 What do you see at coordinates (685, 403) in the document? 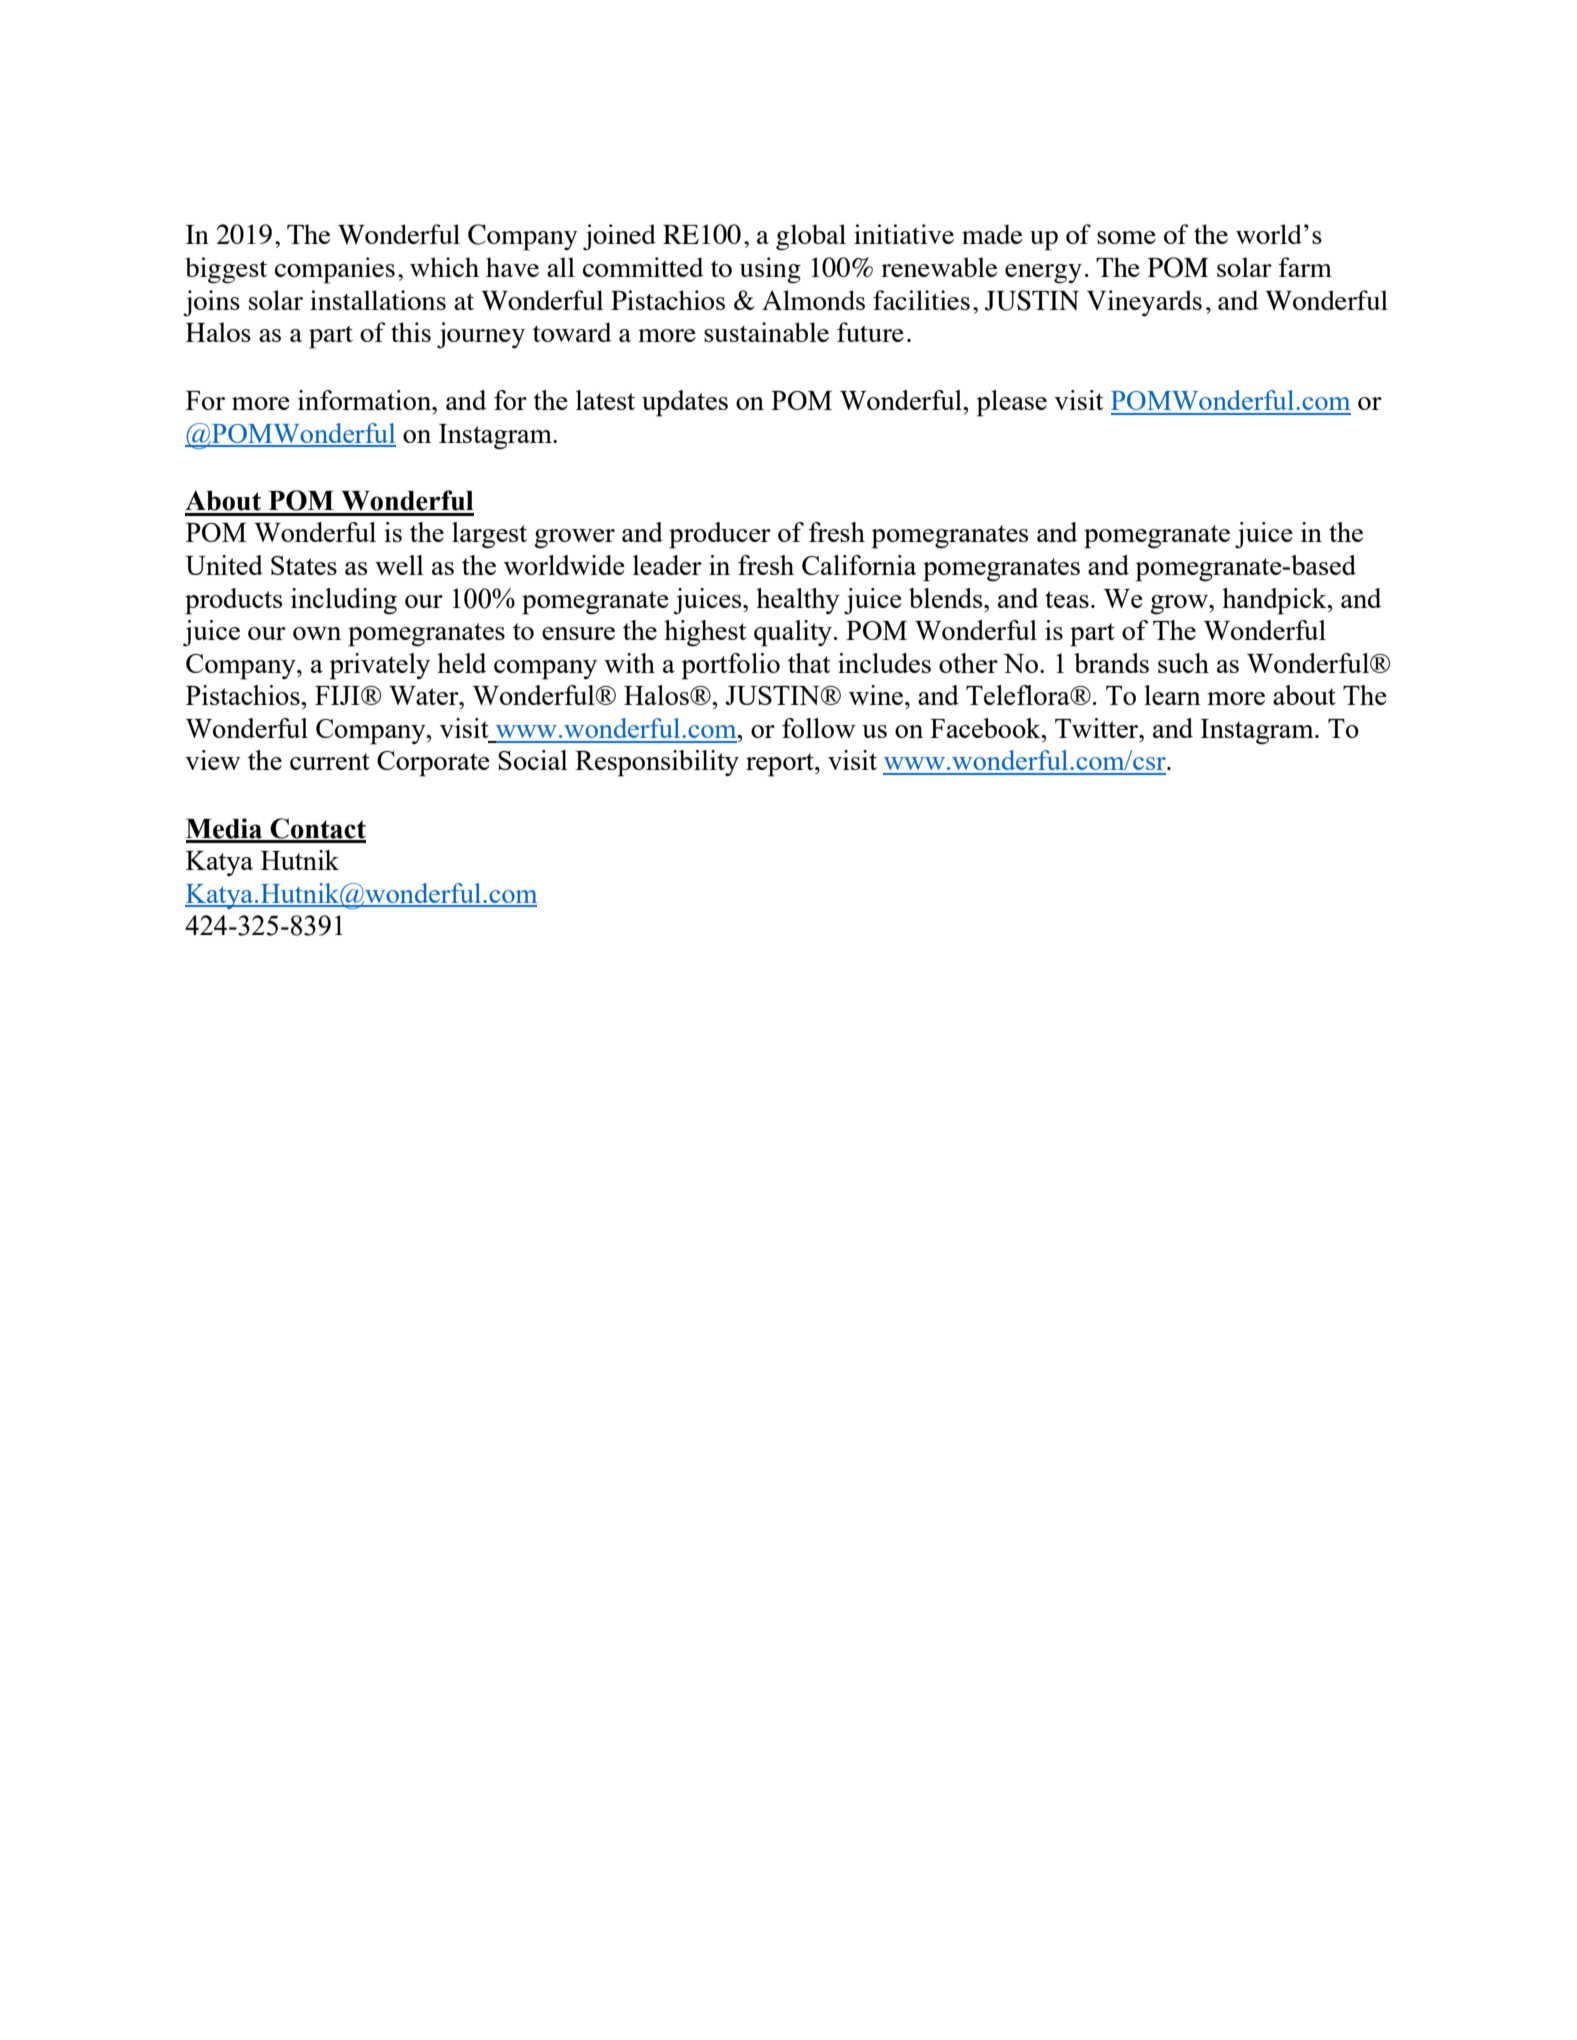
I see `updates` at bounding box center [685, 403].
